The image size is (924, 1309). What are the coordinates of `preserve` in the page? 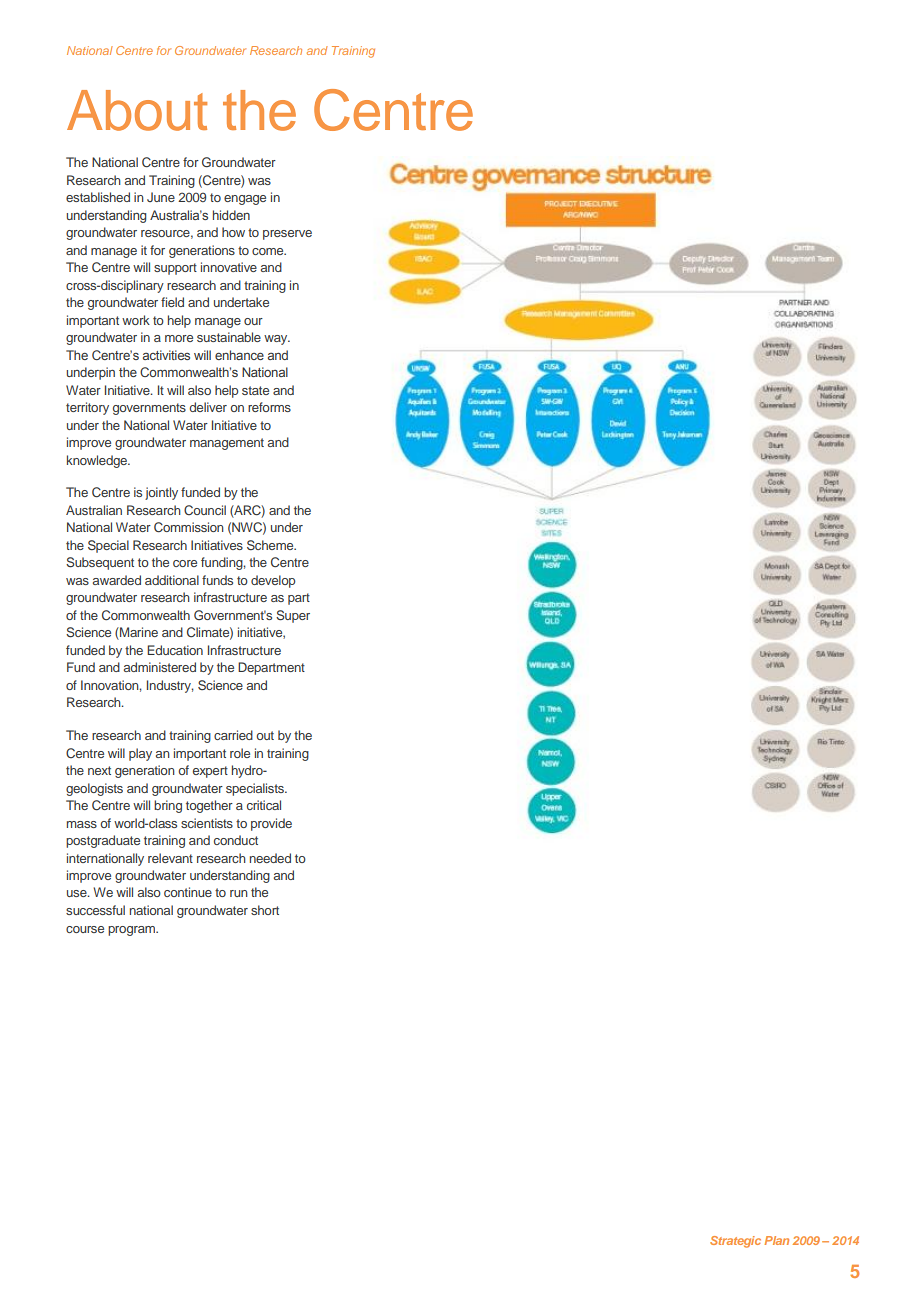 It's located at (287, 235).
